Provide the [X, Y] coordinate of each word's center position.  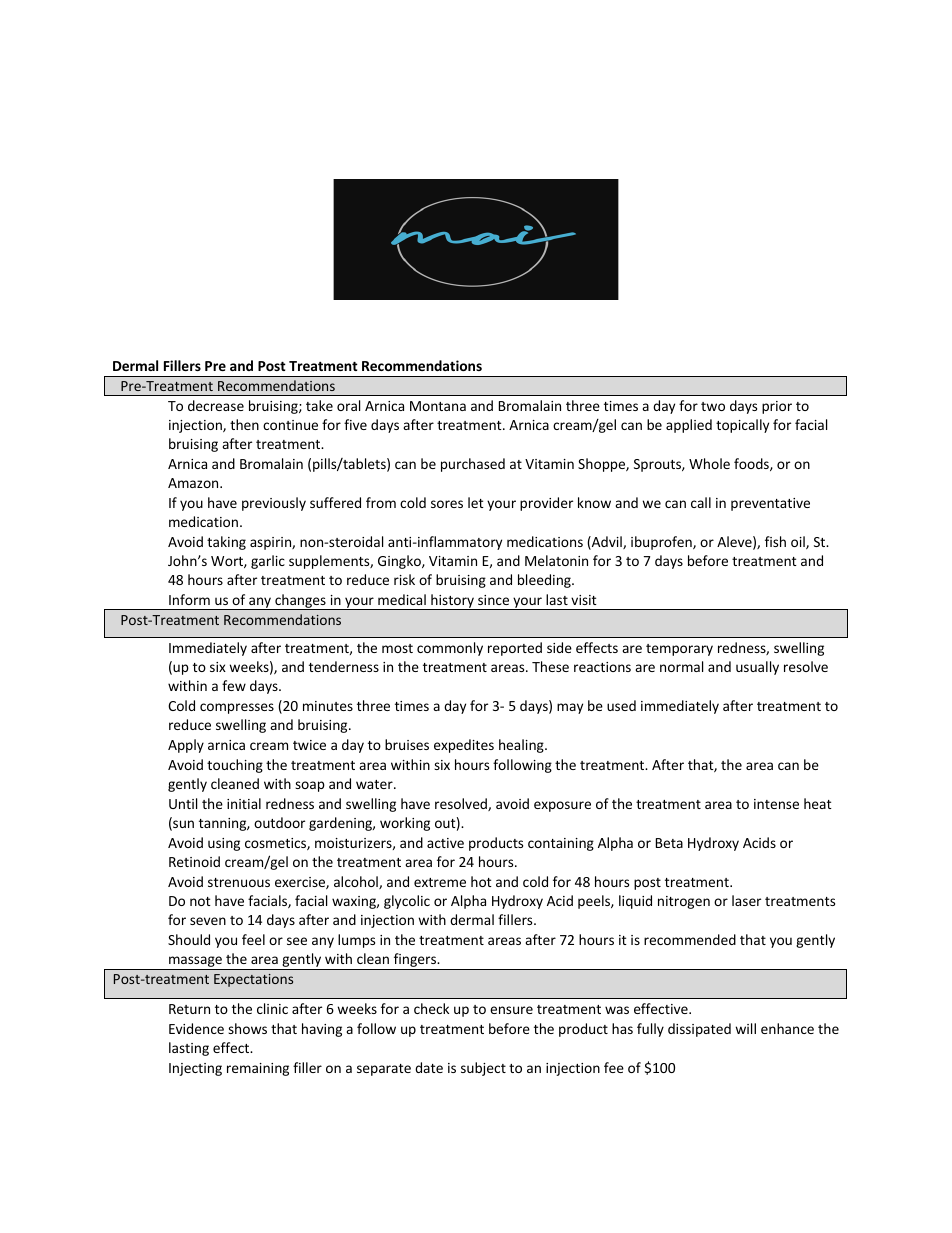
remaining [258, 1069]
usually [757, 668]
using [224, 844]
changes [300, 602]
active [445, 843]
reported [515, 649]
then [244, 424]
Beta [669, 843]
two [713, 406]
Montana [438, 406]
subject [483, 1069]
